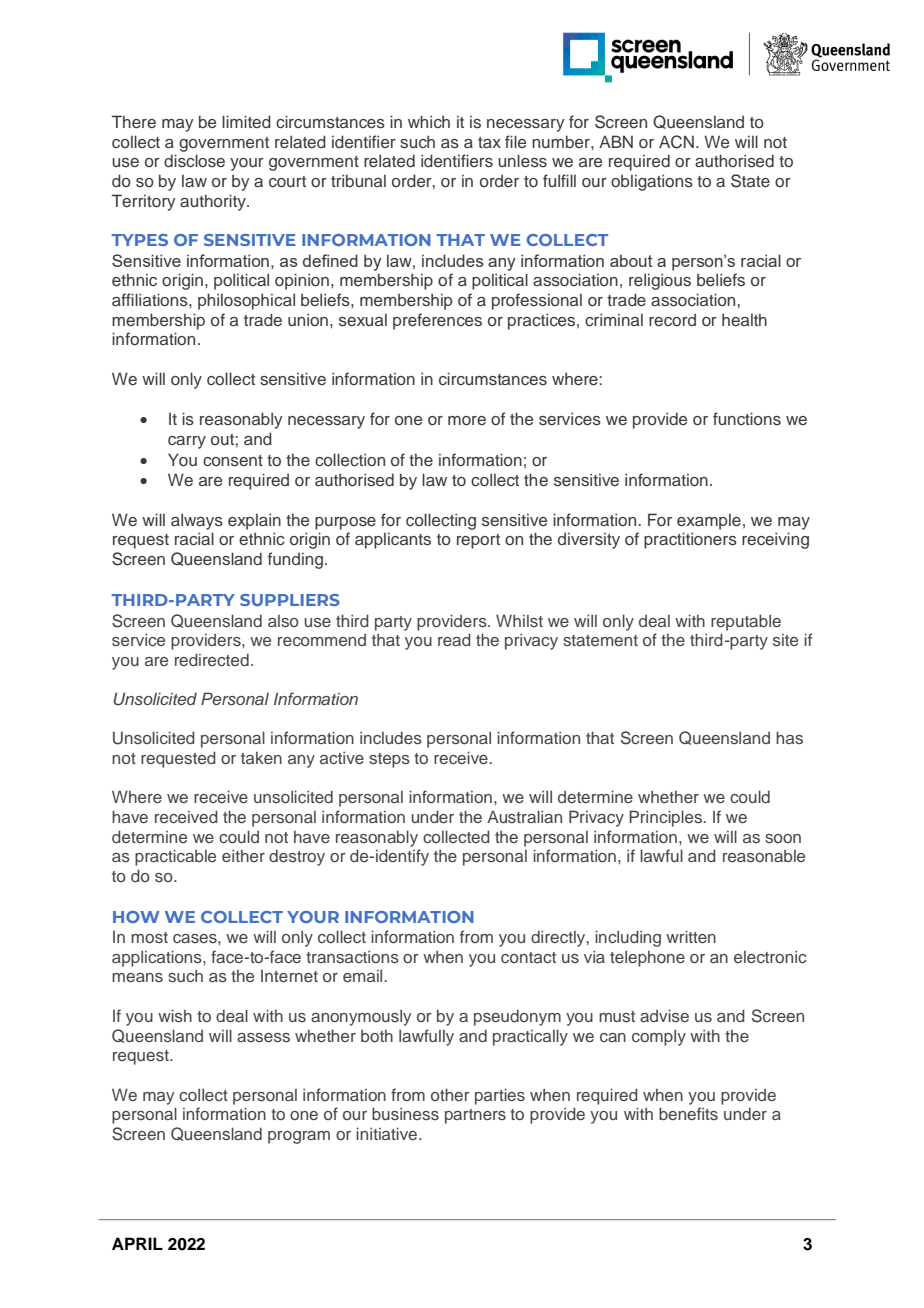 The height and width of the image is (1308, 924). What do you see at coordinates (475, 1116) in the image?
I see `partners` at bounding box center [475, 1116].
